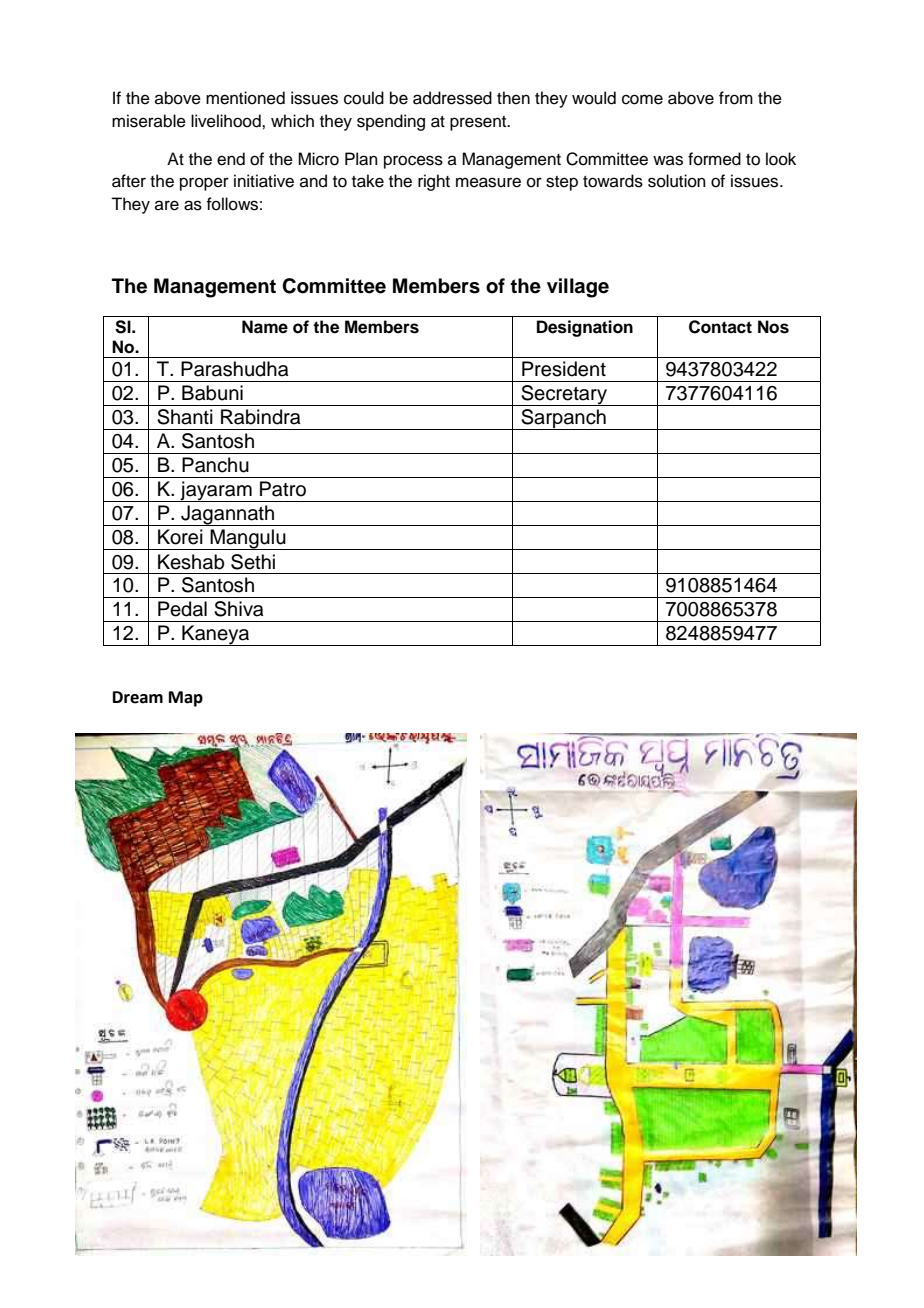 Image resolution: width=924 pixels, height=1308 pixels. I want to click on present, so click(479, 123).
